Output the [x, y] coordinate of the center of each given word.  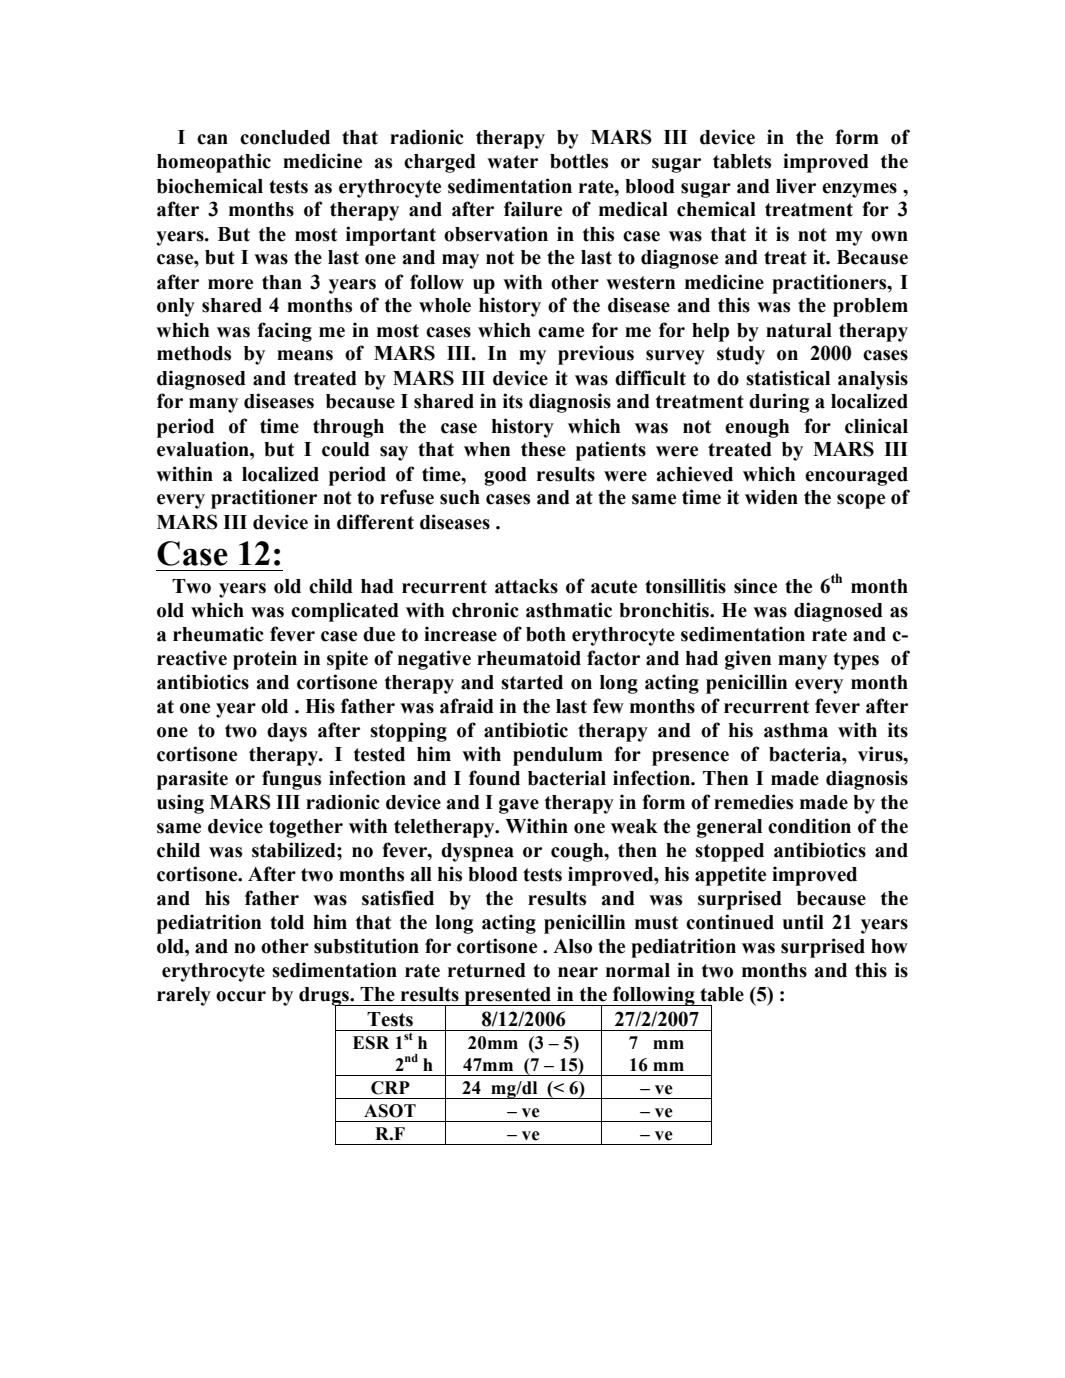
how [889, 946]
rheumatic [218, 634]
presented [508, 996]
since [755, 586]
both [546, 634]
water [512, 162]
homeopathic [214, 163]
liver [796, 186]
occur [241, 996]
